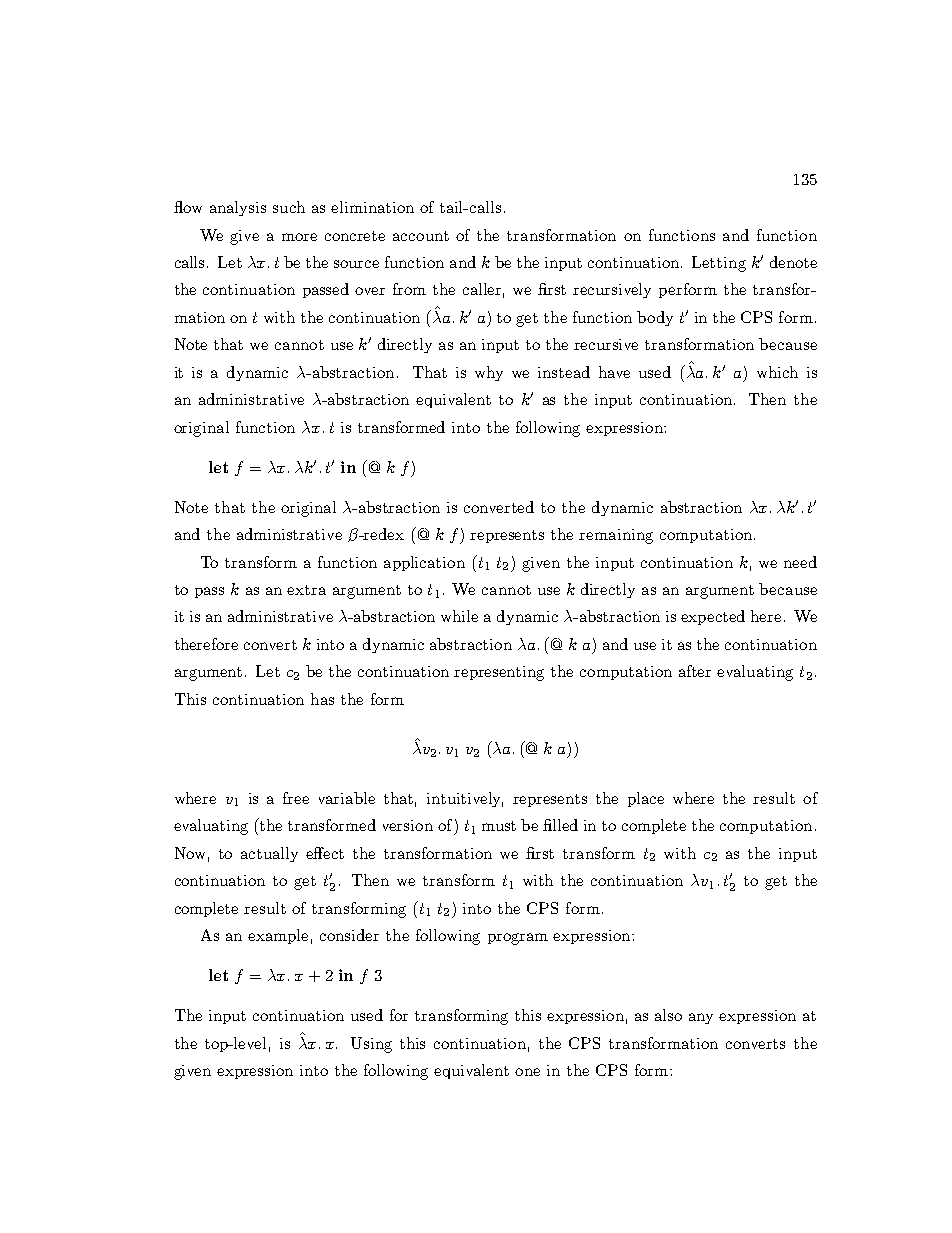 Image resolution: width=952 pixels, height=1233 pixels. What do you see at coordinates (719, 264) in the page?
I see `Letting` at bounding box center [719, 264].
